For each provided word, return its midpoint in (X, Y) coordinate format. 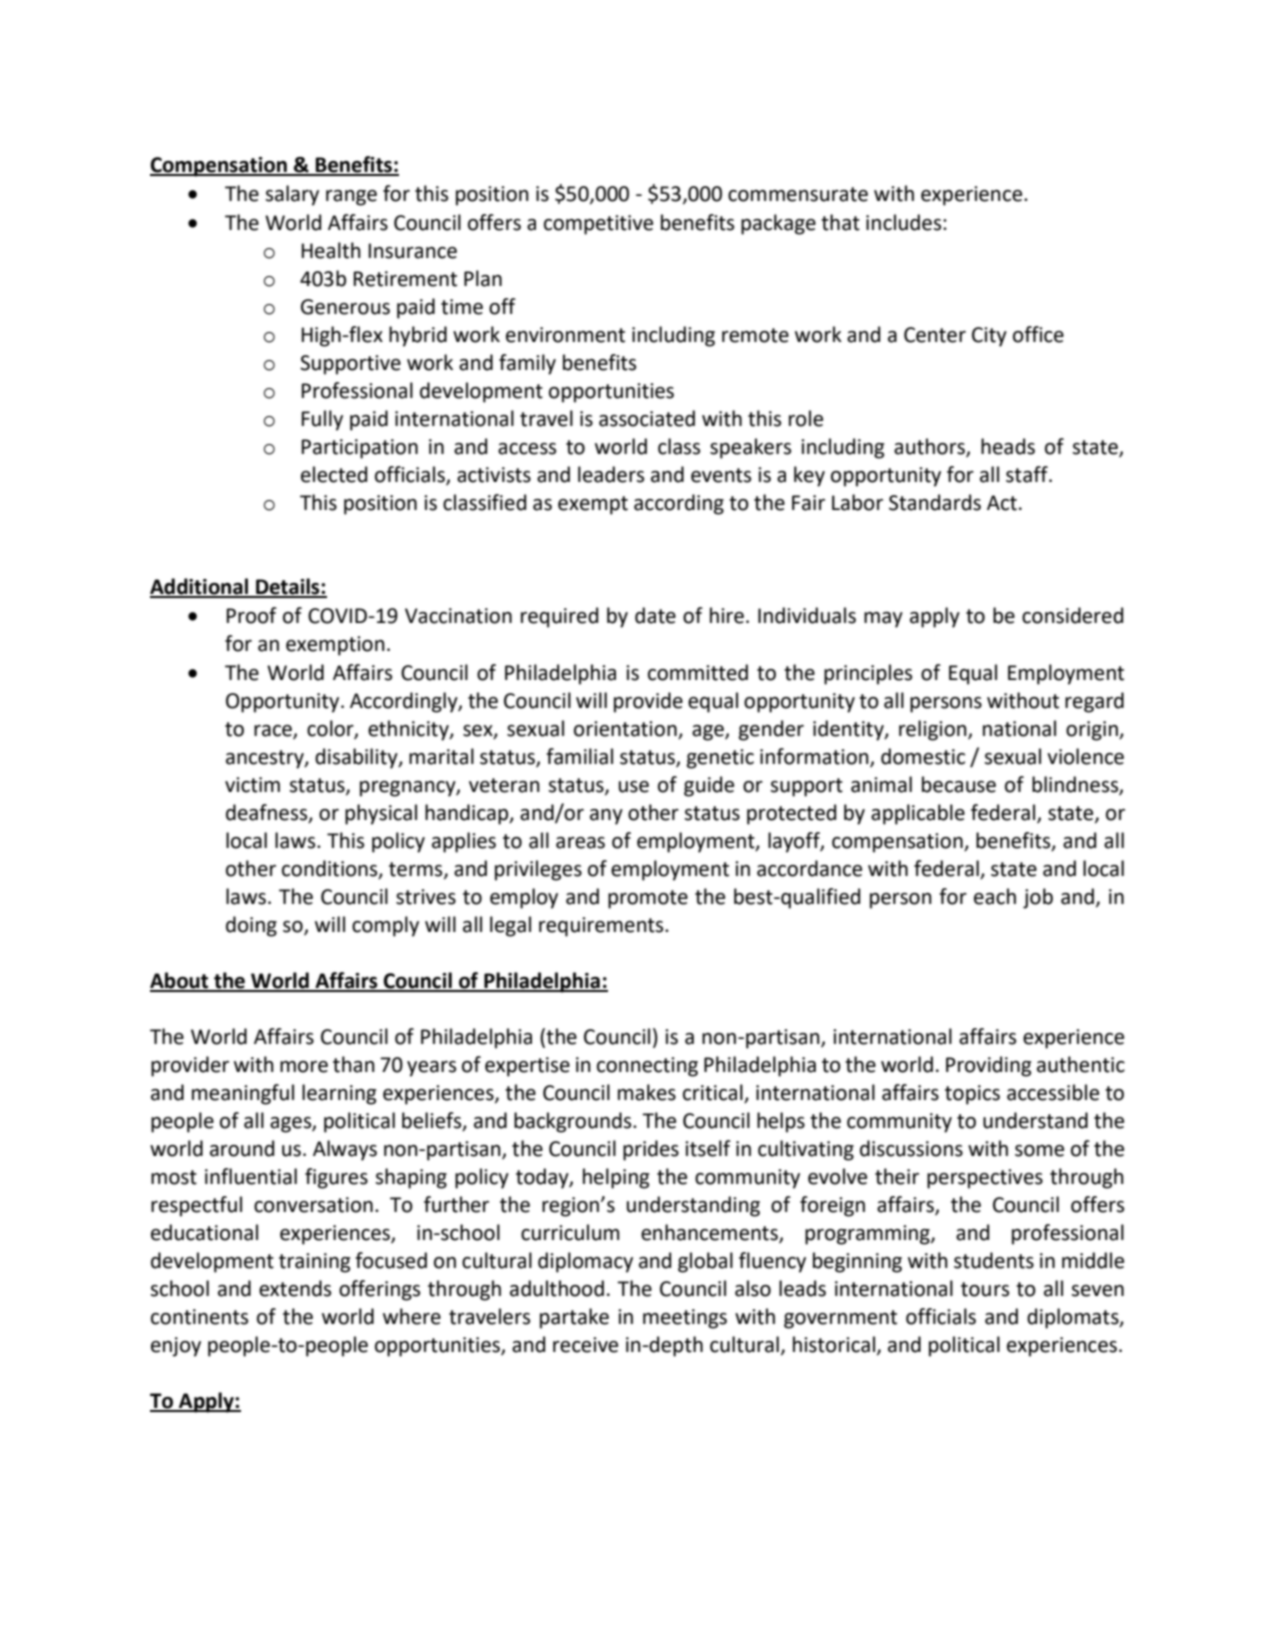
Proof (252, 615)
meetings (685, 1319)
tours (985, 1289)
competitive (598, 225)
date (655, 615)
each (995, 896)
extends (295, 1288)
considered (1072, 615)
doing (251, 926)
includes (905, 222)
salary (292, 195)
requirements (602, 927)
